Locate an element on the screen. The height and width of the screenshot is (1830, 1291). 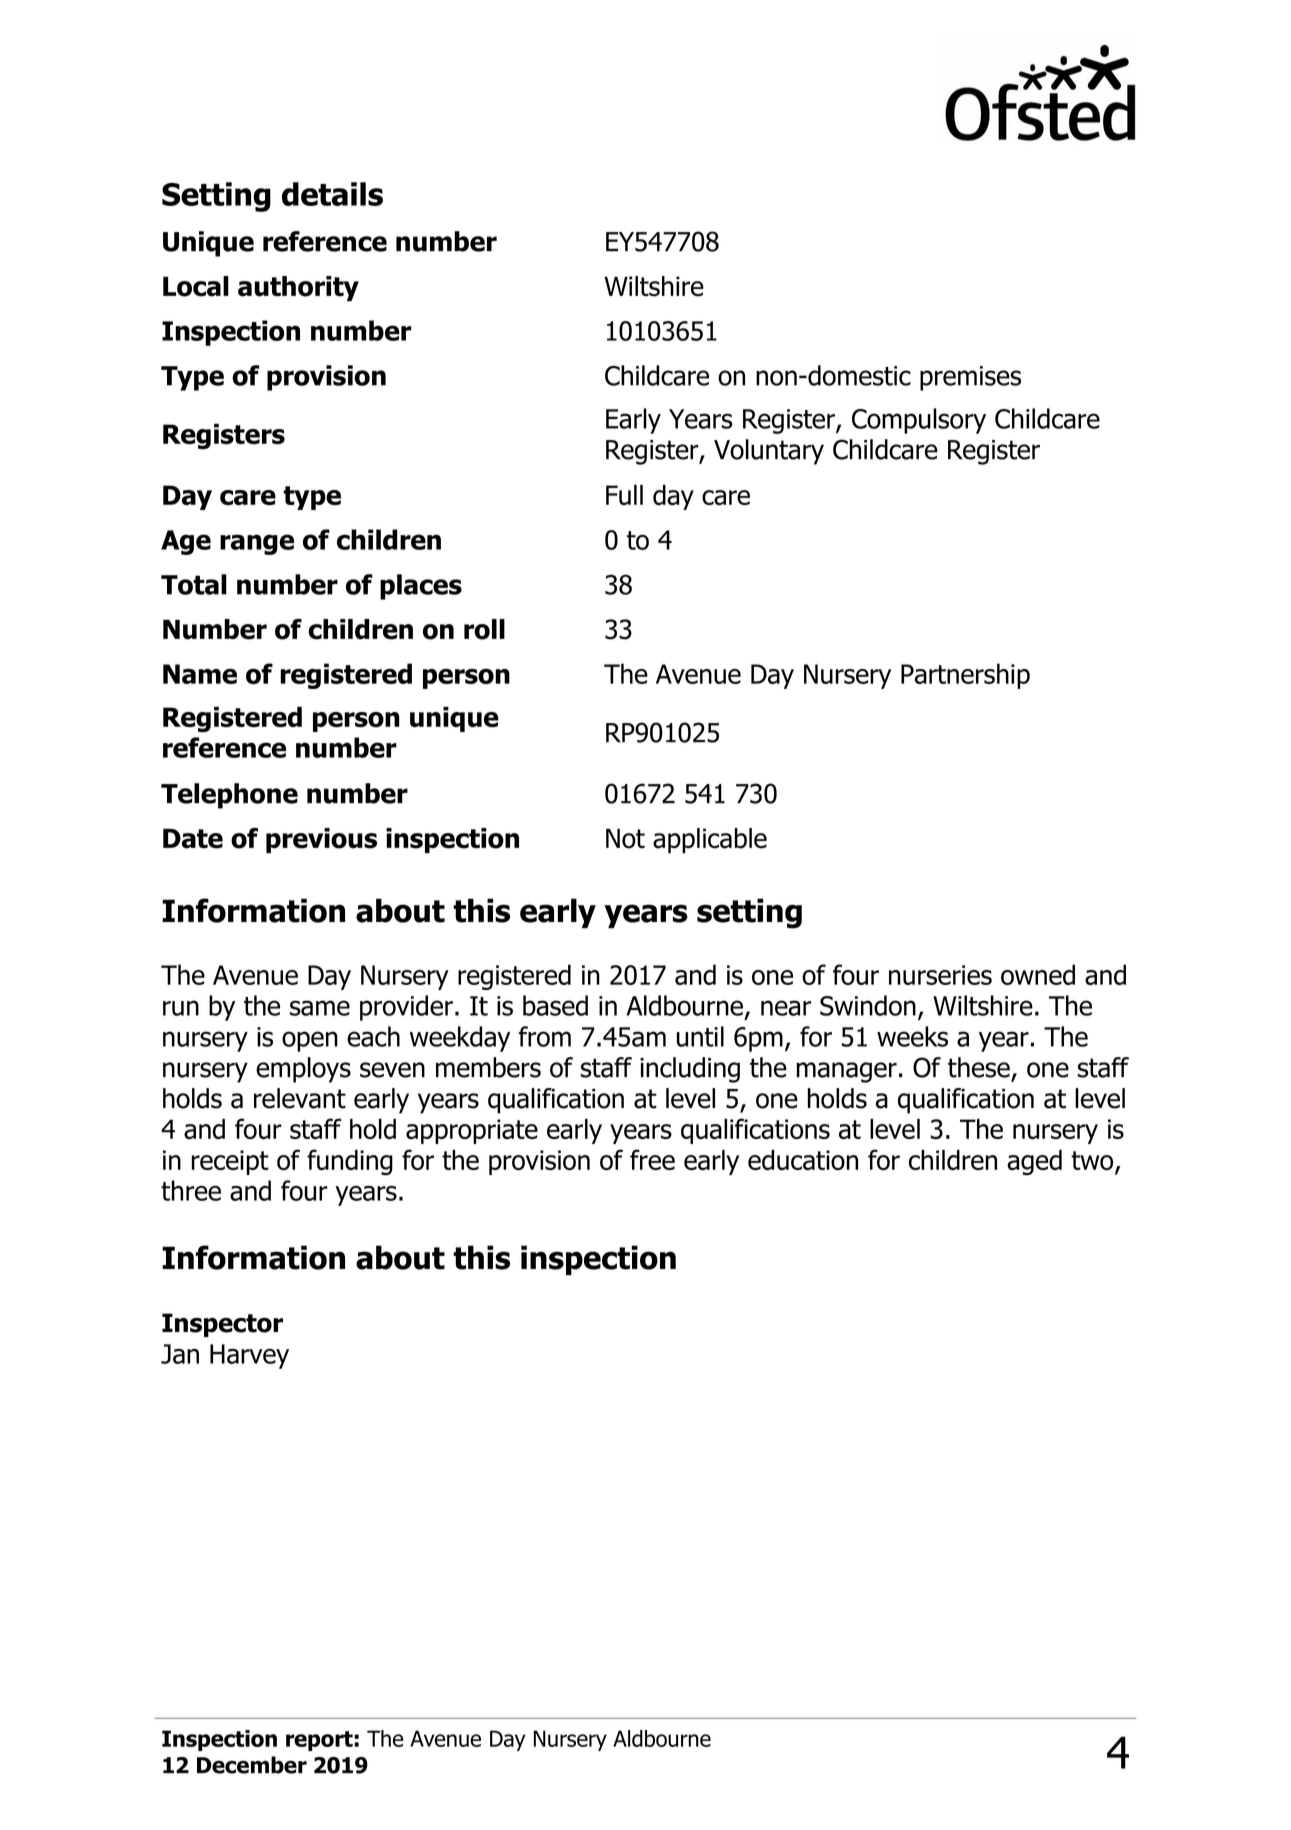
Not is located at coordinates (625, 838).
